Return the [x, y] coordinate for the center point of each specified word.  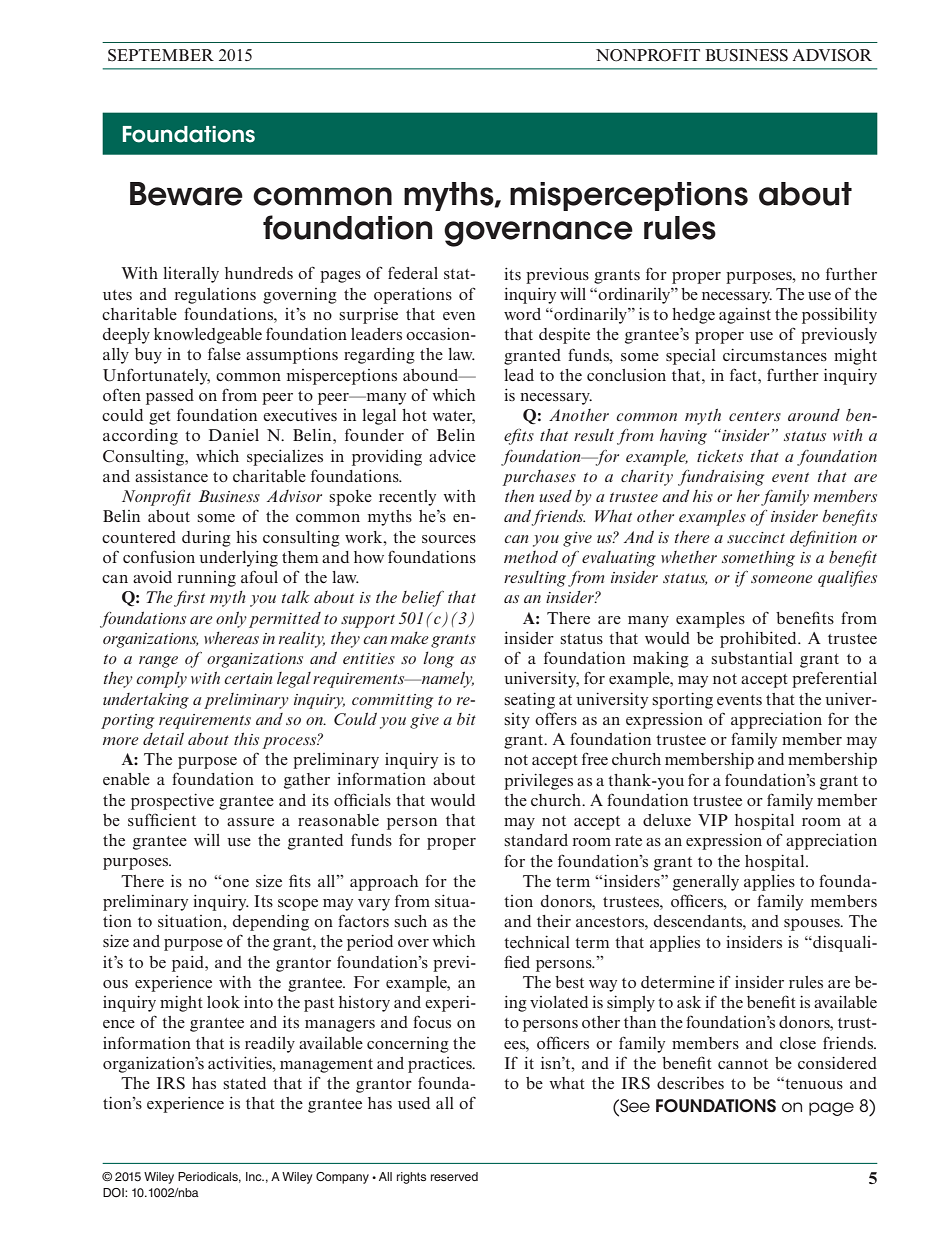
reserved [454, 1176]
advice [452, 456]
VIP [713, 820]
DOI [114, 1193]
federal [413, 272]
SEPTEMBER [161, 55]
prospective [172, 802]
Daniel [234, 435]
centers [755, 416]
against [745, 316]
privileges [538, 782]
